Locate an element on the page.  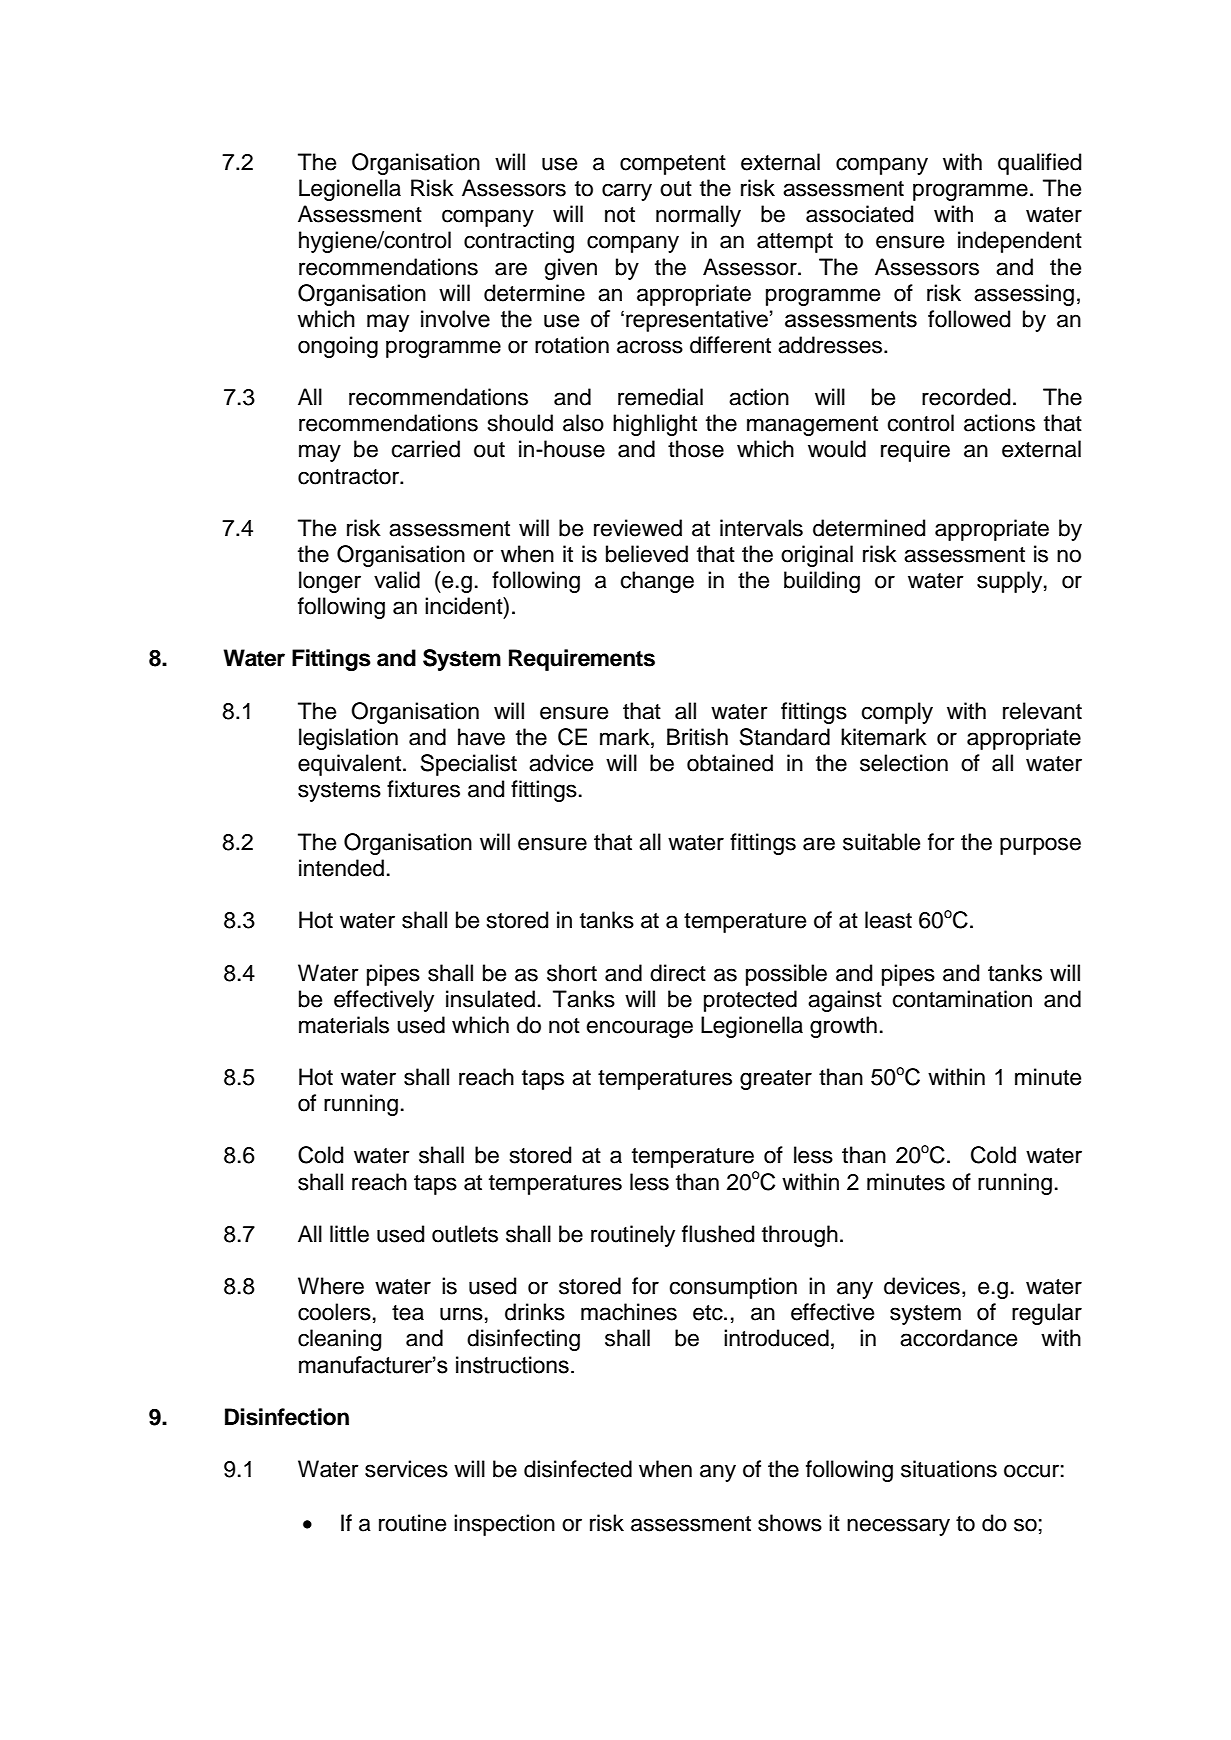
normally is located at coordinates (698, 216).
